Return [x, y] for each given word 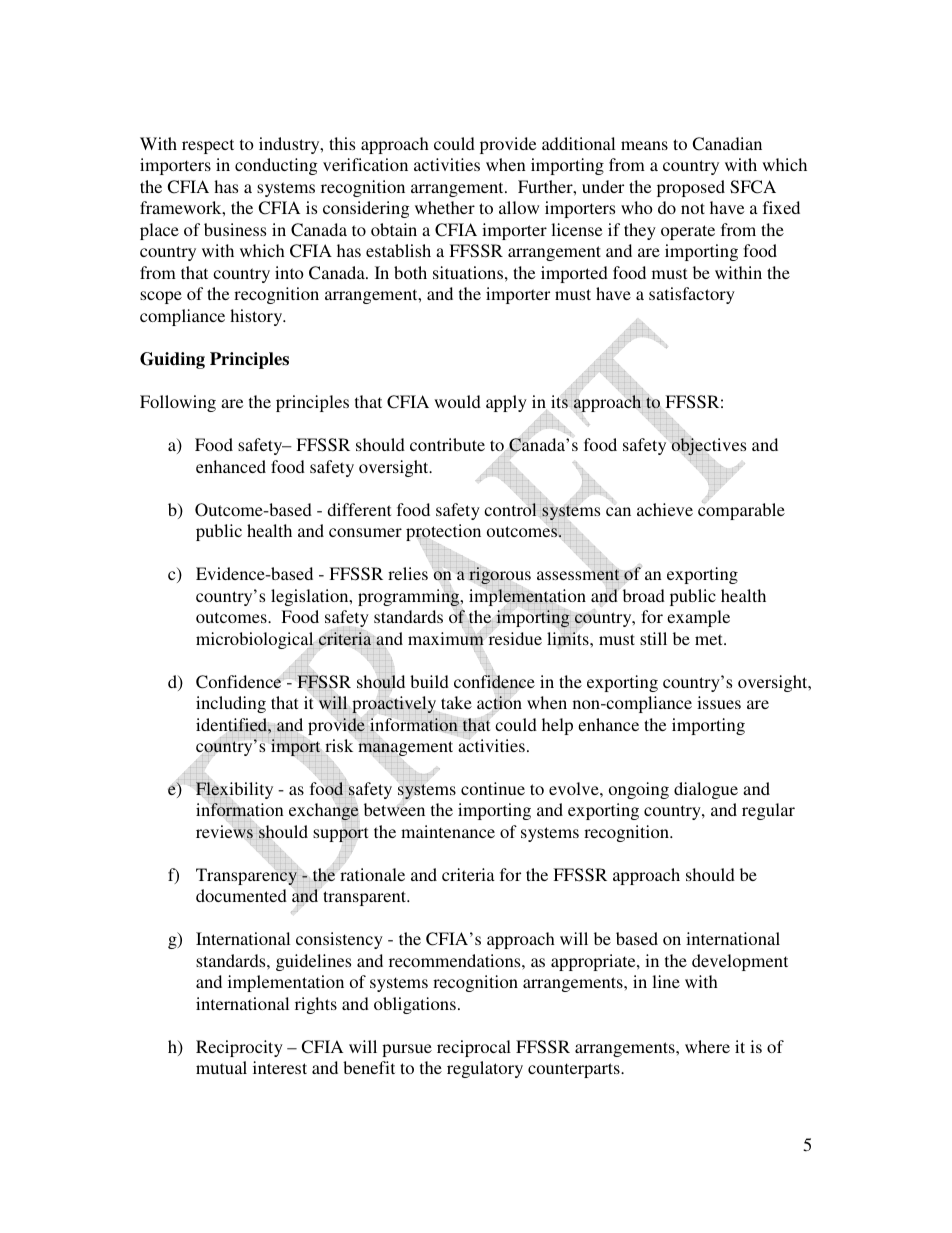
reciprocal [474, 1048]
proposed [691, 188]
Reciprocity [239, 1048]
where [707, 1046]
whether [445, 207]
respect [208, 146]
